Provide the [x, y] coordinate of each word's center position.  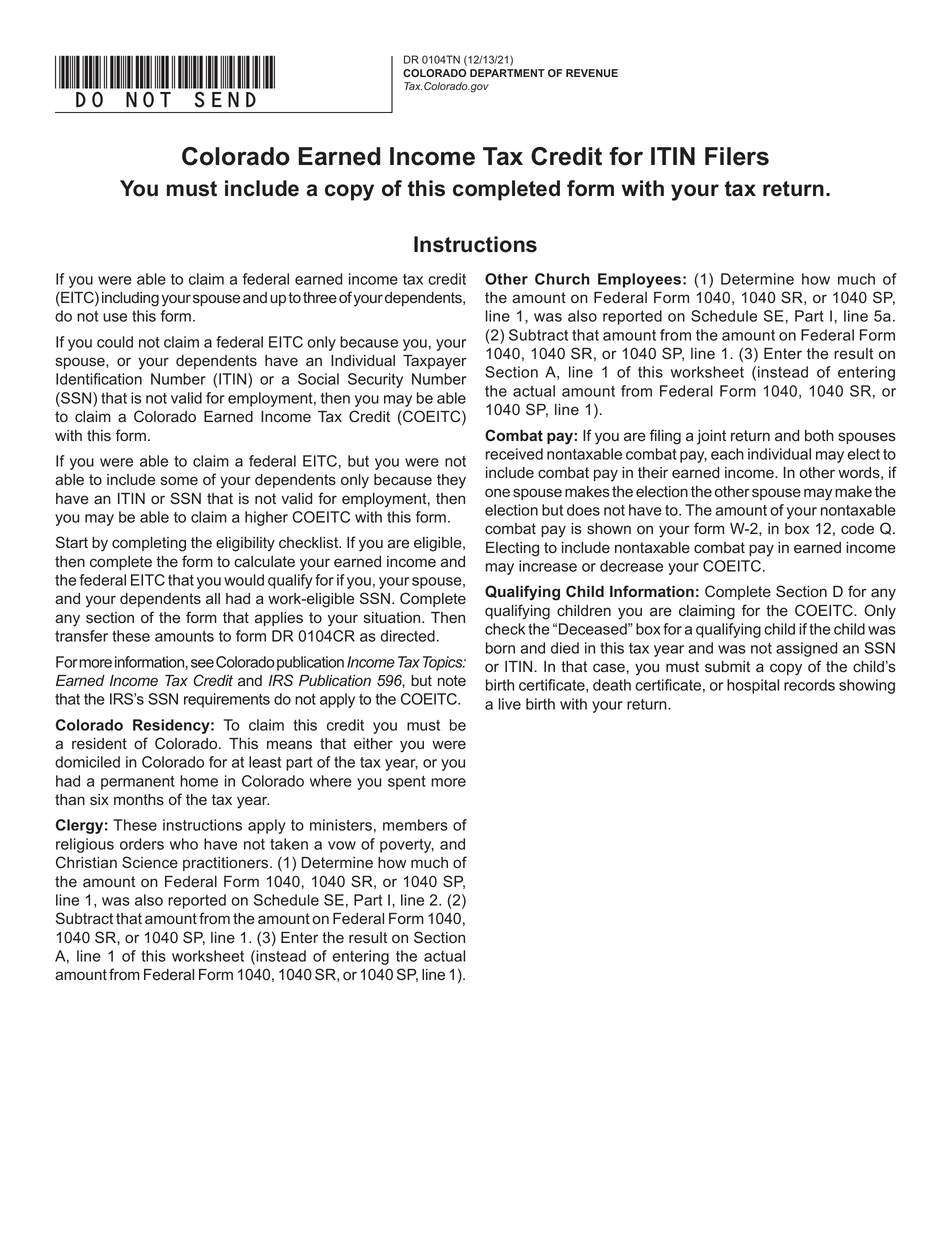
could [115, 342]
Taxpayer [435, 362]
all [213, 599]
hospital [753, 686]
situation [393, 617]
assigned [806, 649]
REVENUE [592, 73]
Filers [737, 156]
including [130, 299]
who [184, 844]
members [415, 825]
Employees [639, 280]
